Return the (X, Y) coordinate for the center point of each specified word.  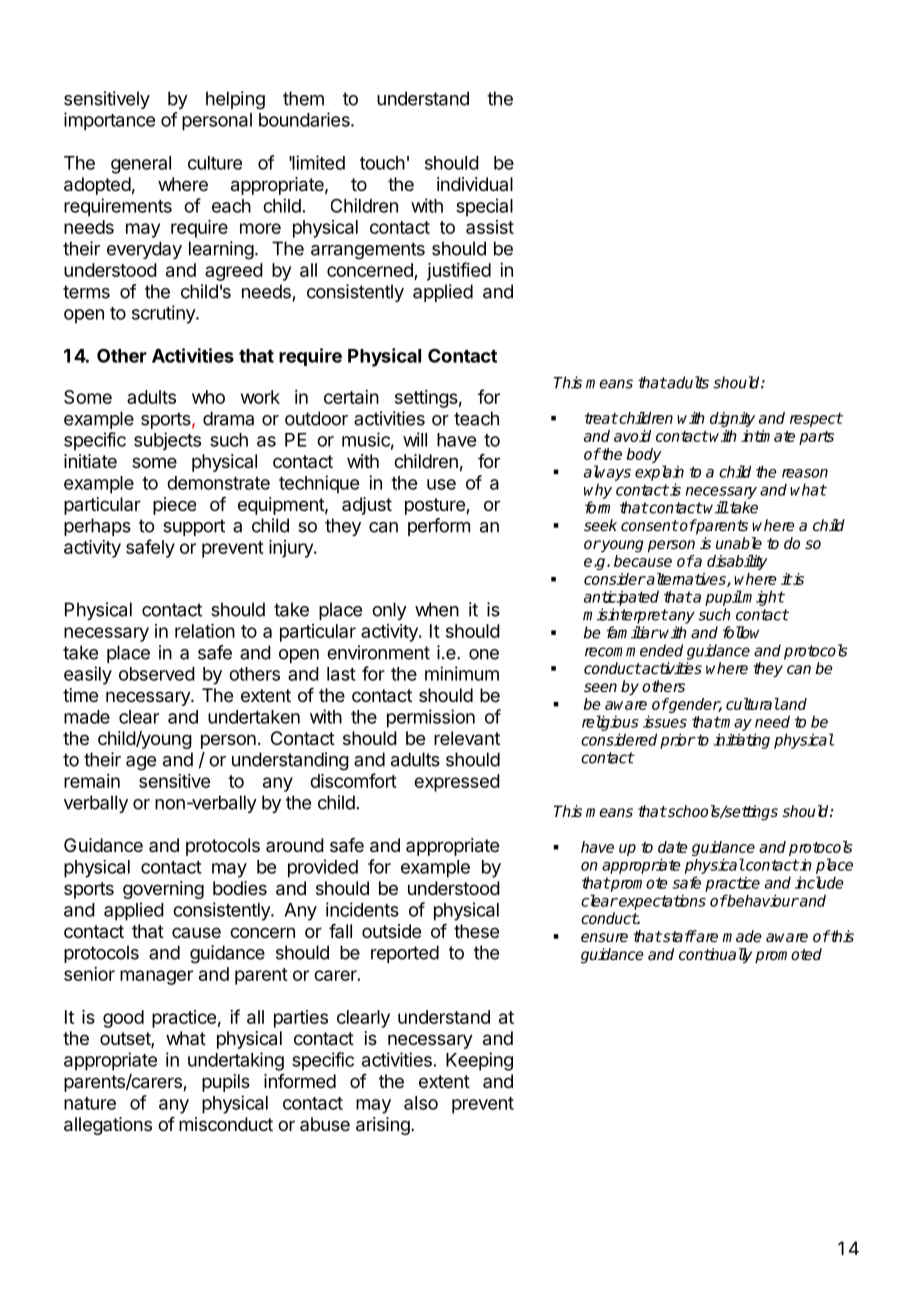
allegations (108, 1126)
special (484, 207)
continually (715, 956)
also (421, 1103)
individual (475, 184)
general (141, 165)
